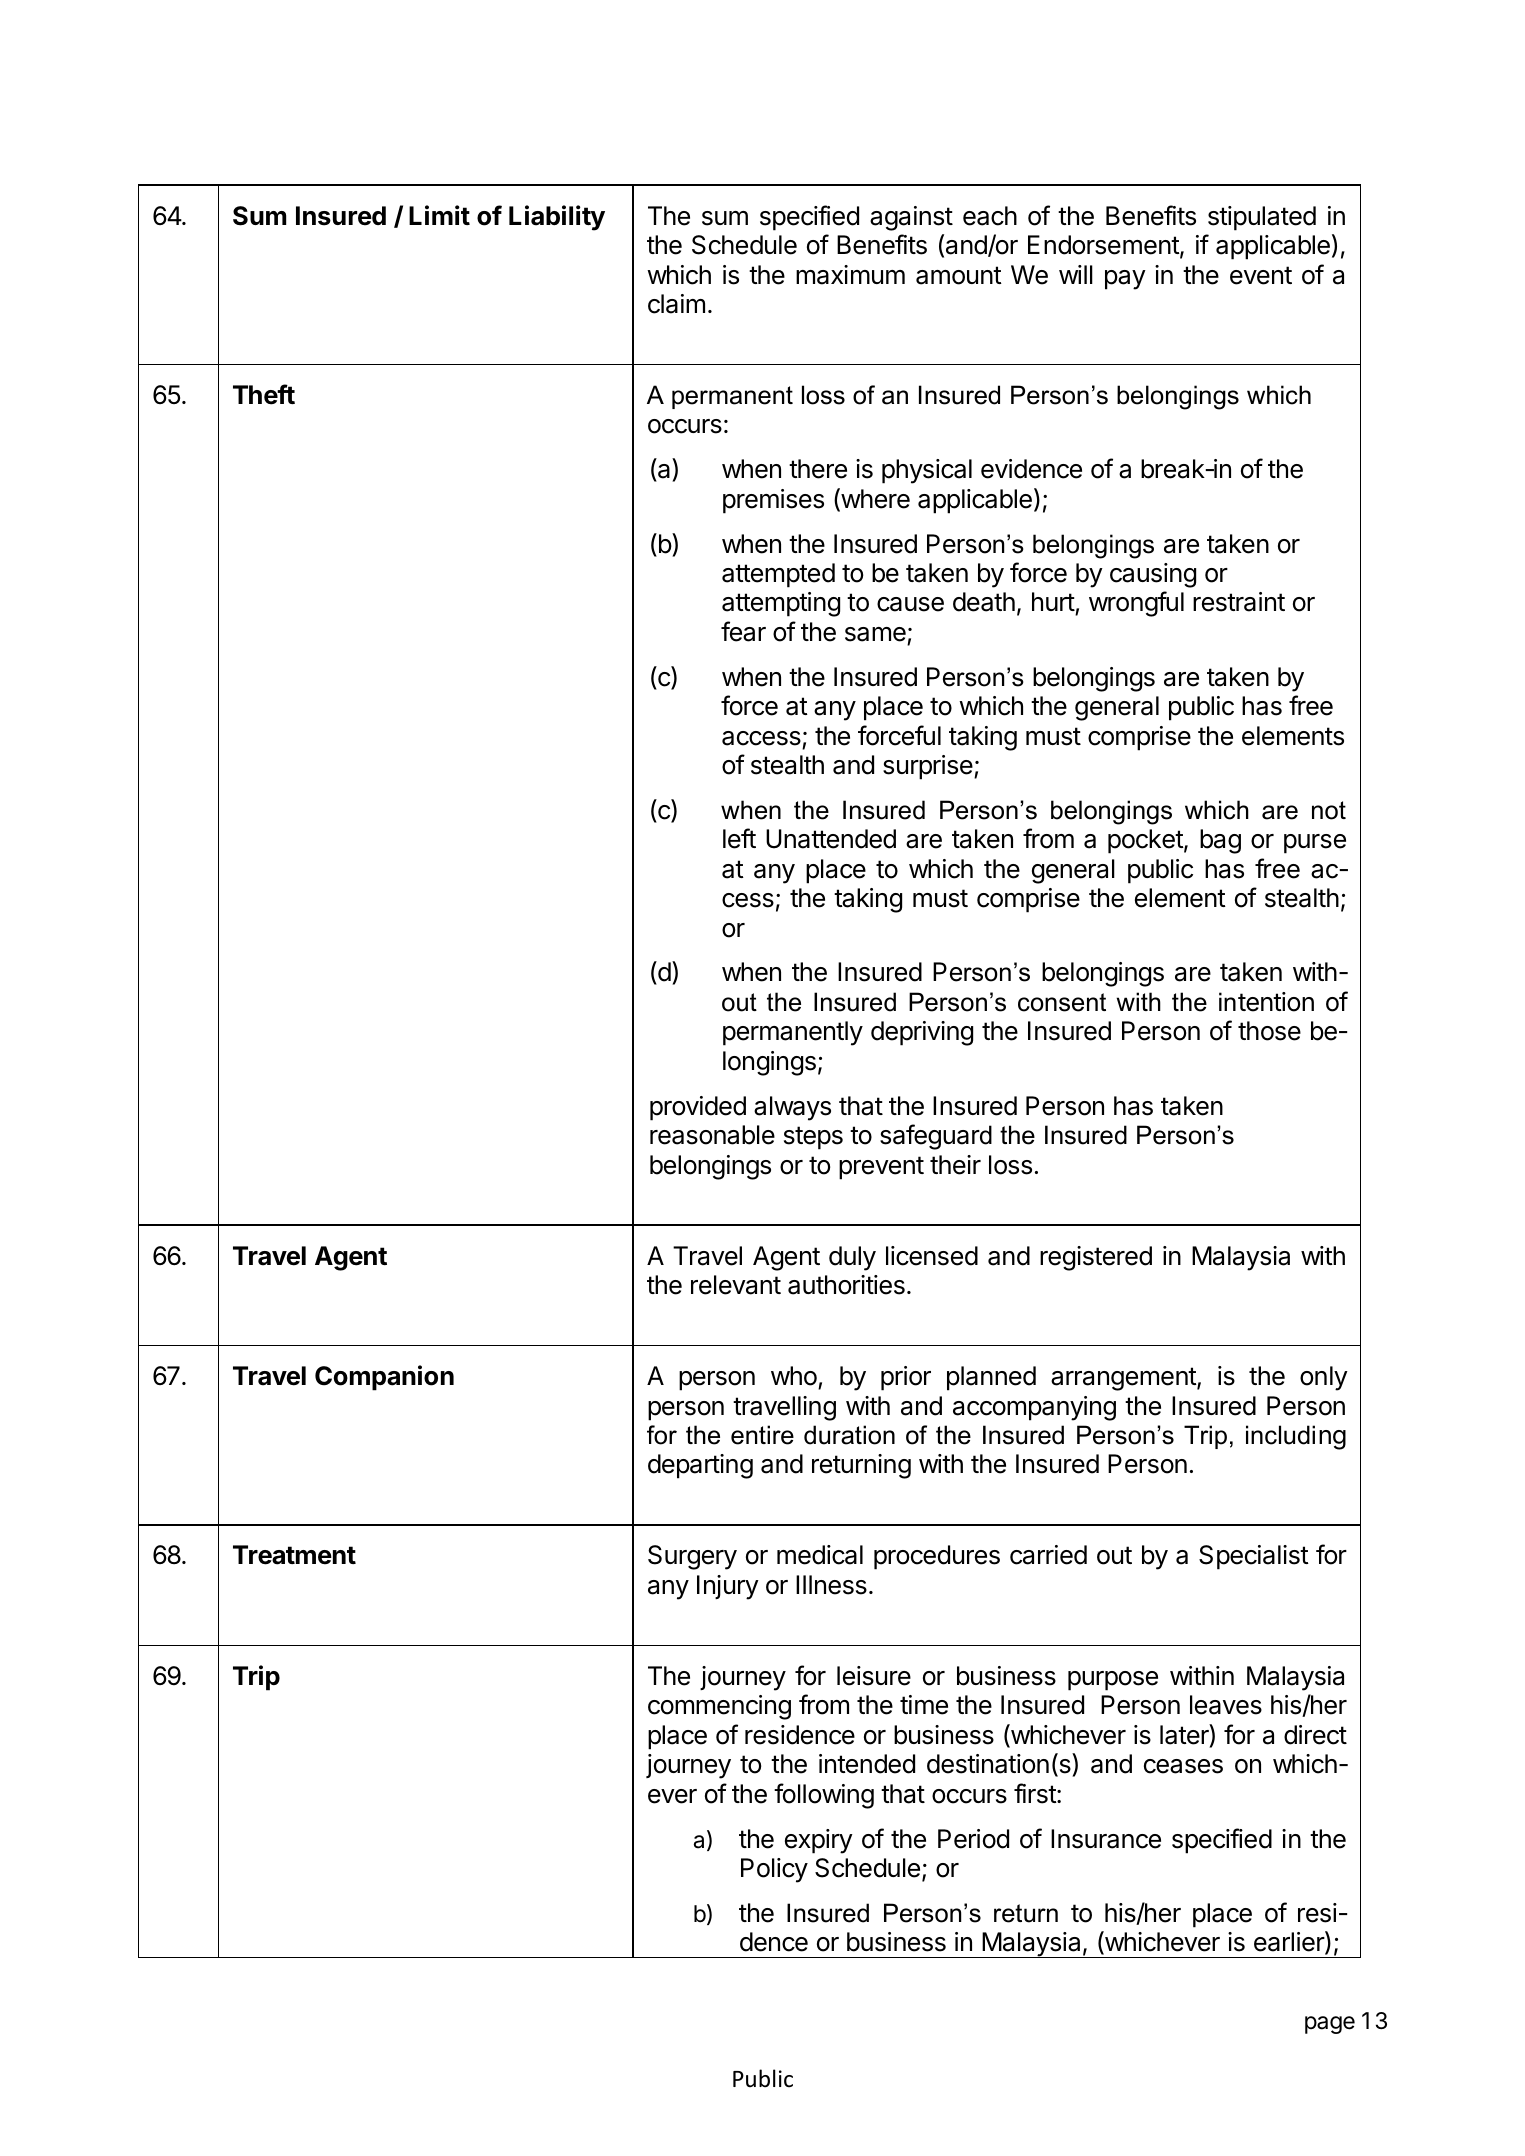 The width and height of the document is (1525, 2156). What do you see at coordinates (774, 1870) in the document?
I see `Policy` at bounding box center [774, 1870].
